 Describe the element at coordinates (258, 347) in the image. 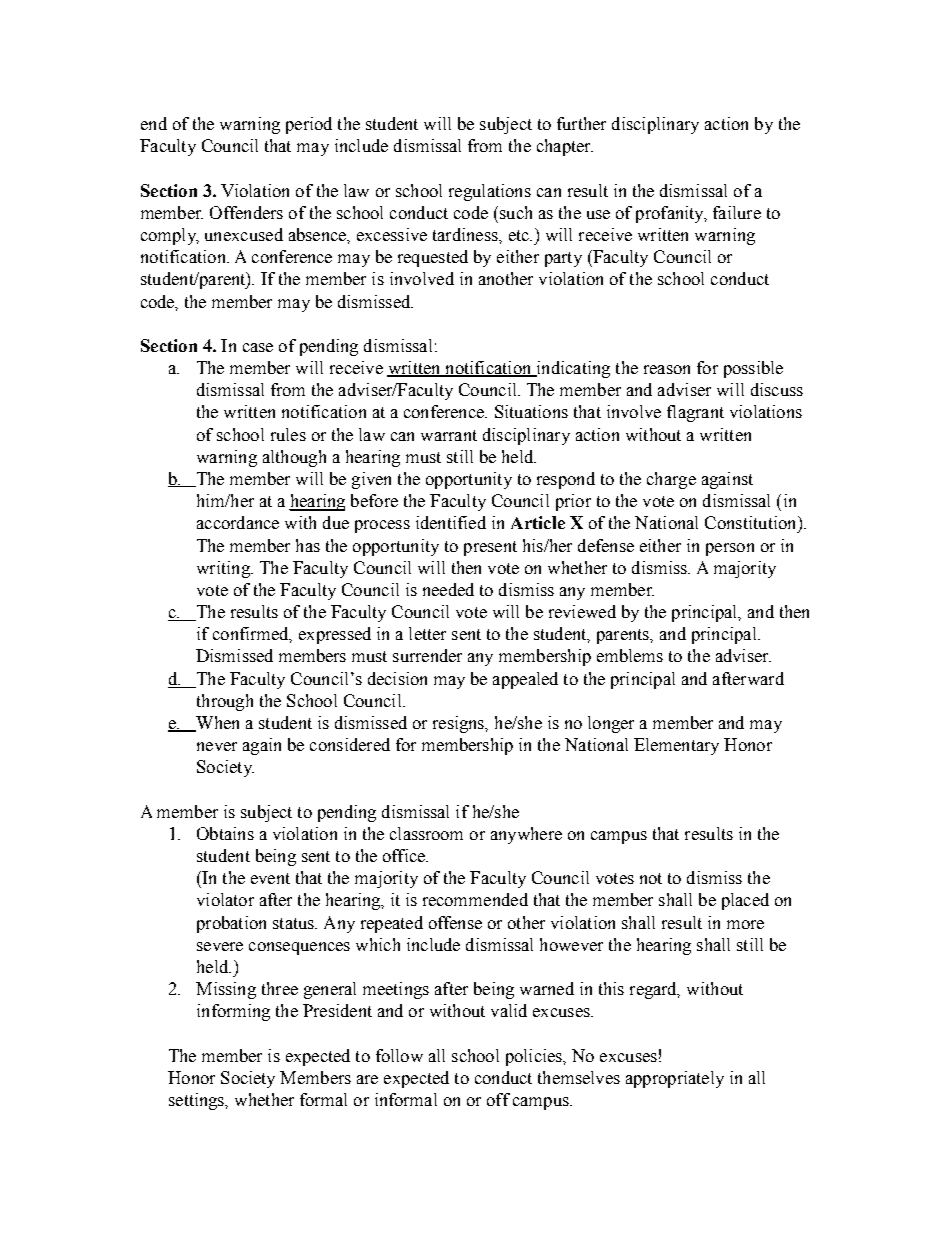

I see `case` at that location.
